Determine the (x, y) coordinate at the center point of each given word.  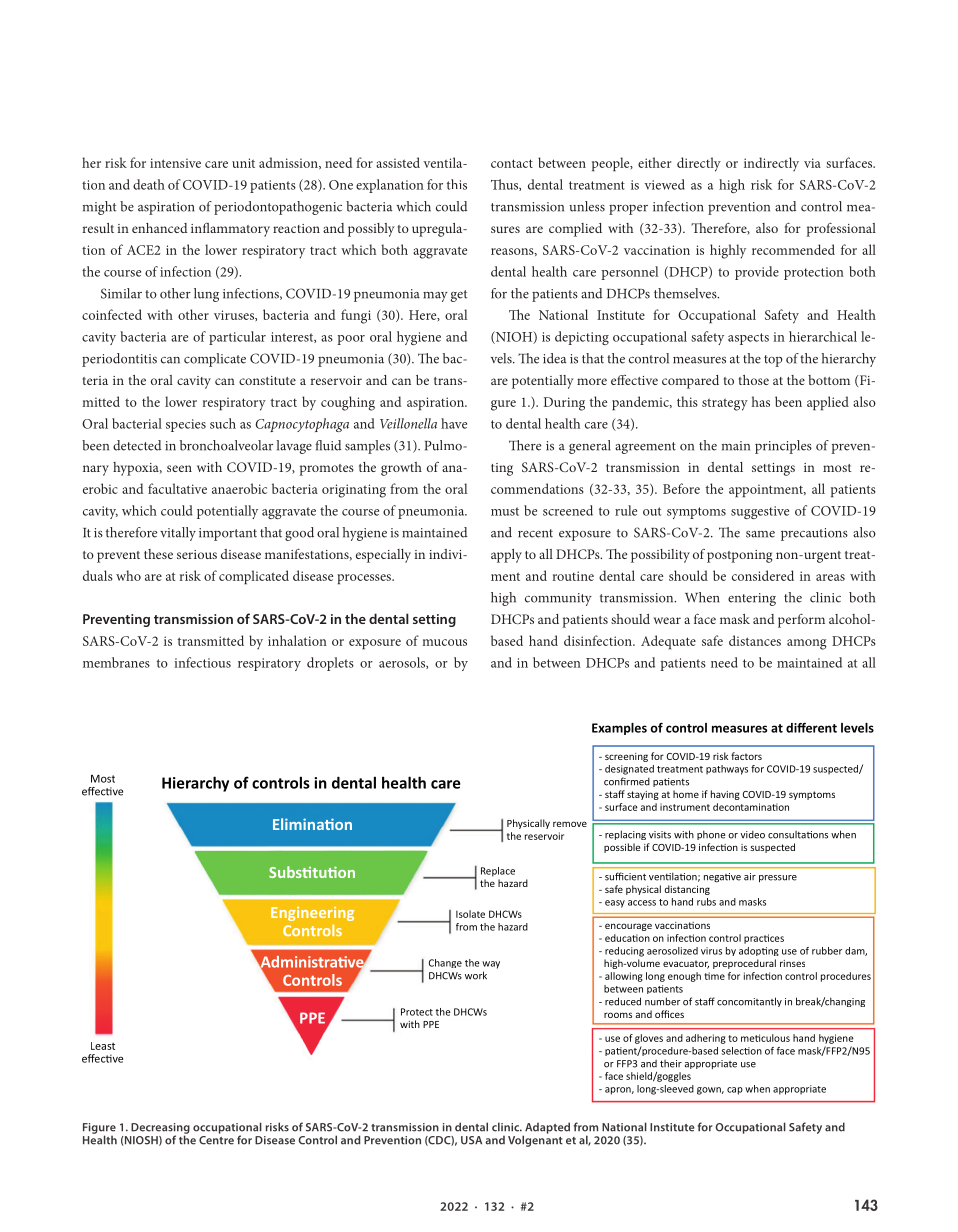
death (149, 184)
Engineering (312, 914)
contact (512, 163)
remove (570, 824)
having (725, 795)
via (812, 163)
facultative (177, 488)
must (505, 511)
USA (471, 1140)
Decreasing (160, 1129)
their (671, 1064)
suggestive (760, 512)
